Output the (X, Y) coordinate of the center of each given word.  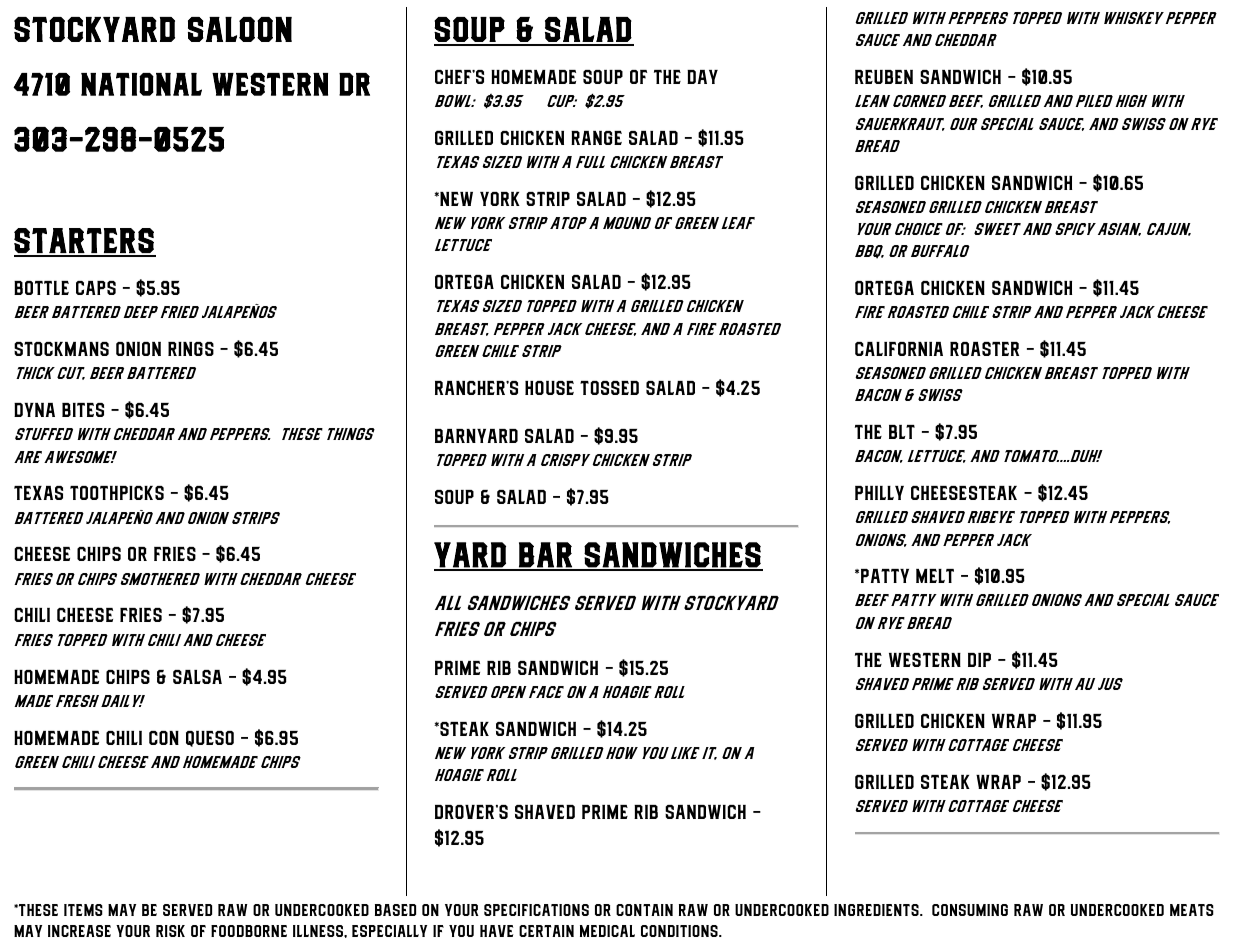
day (702, 77)
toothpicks (117, 493)
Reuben (884, 77)
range (596, 138)
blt (902, 432)
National (141, 84)
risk (170, 931)
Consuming (970, 910)
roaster (984, 349)
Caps (96, 288)
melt (935, 576)
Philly (879, 493)
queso (210, 739)
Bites (83, 410)
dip (979, 660)
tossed (609, 388)
